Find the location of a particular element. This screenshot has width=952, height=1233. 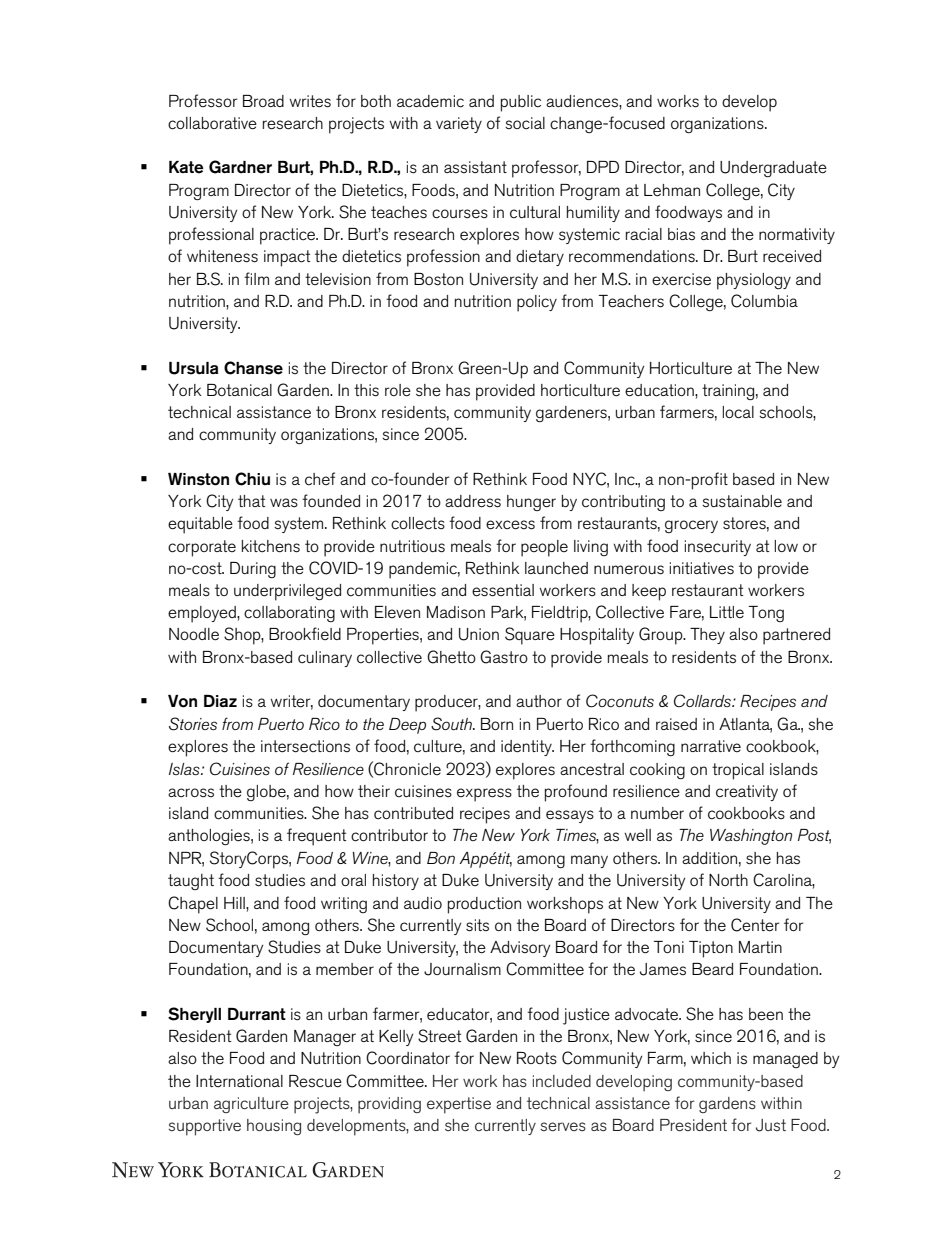

Undergraduate is located at coordinates (773, 169).
